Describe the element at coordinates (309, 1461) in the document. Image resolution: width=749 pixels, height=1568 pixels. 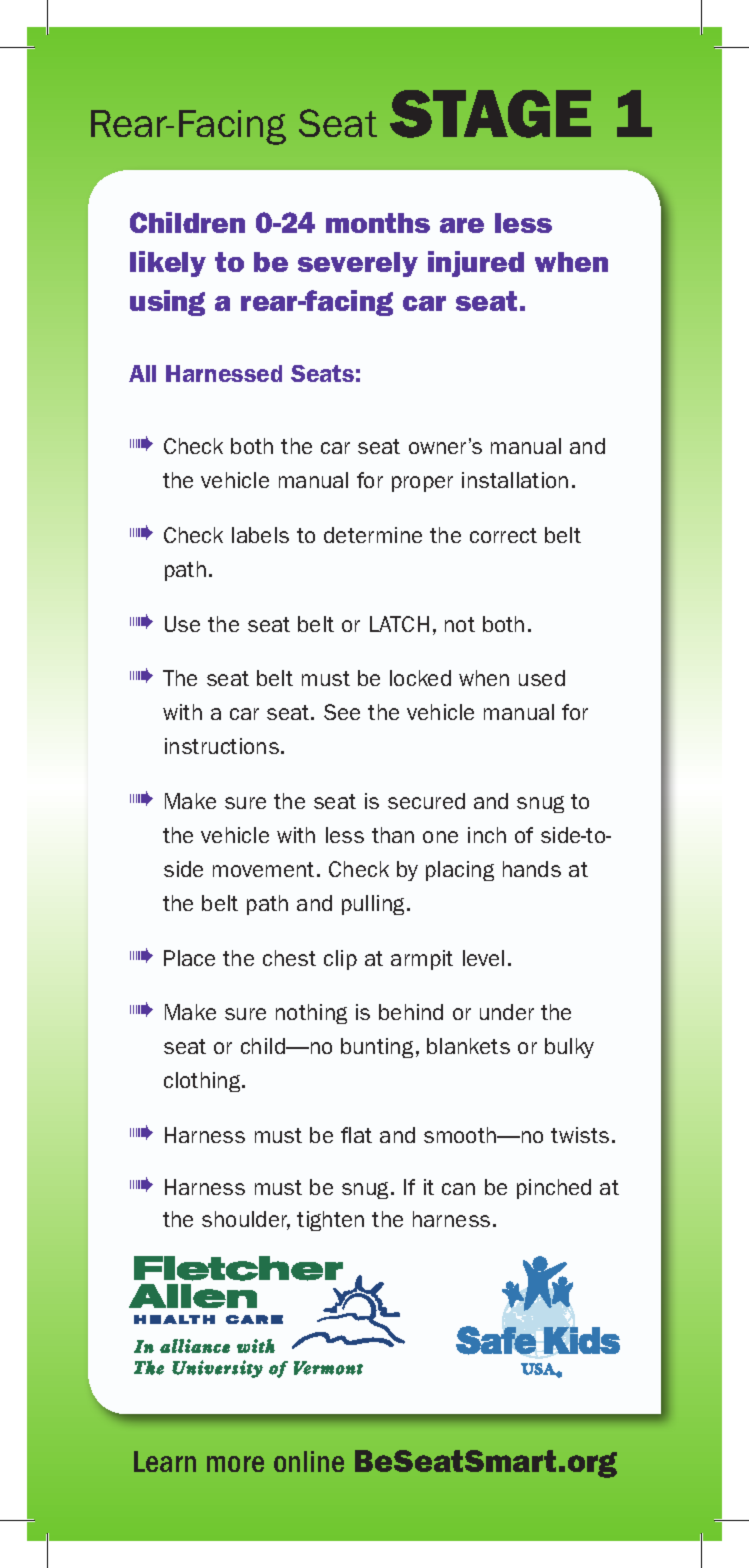
I see `online` at that location.
